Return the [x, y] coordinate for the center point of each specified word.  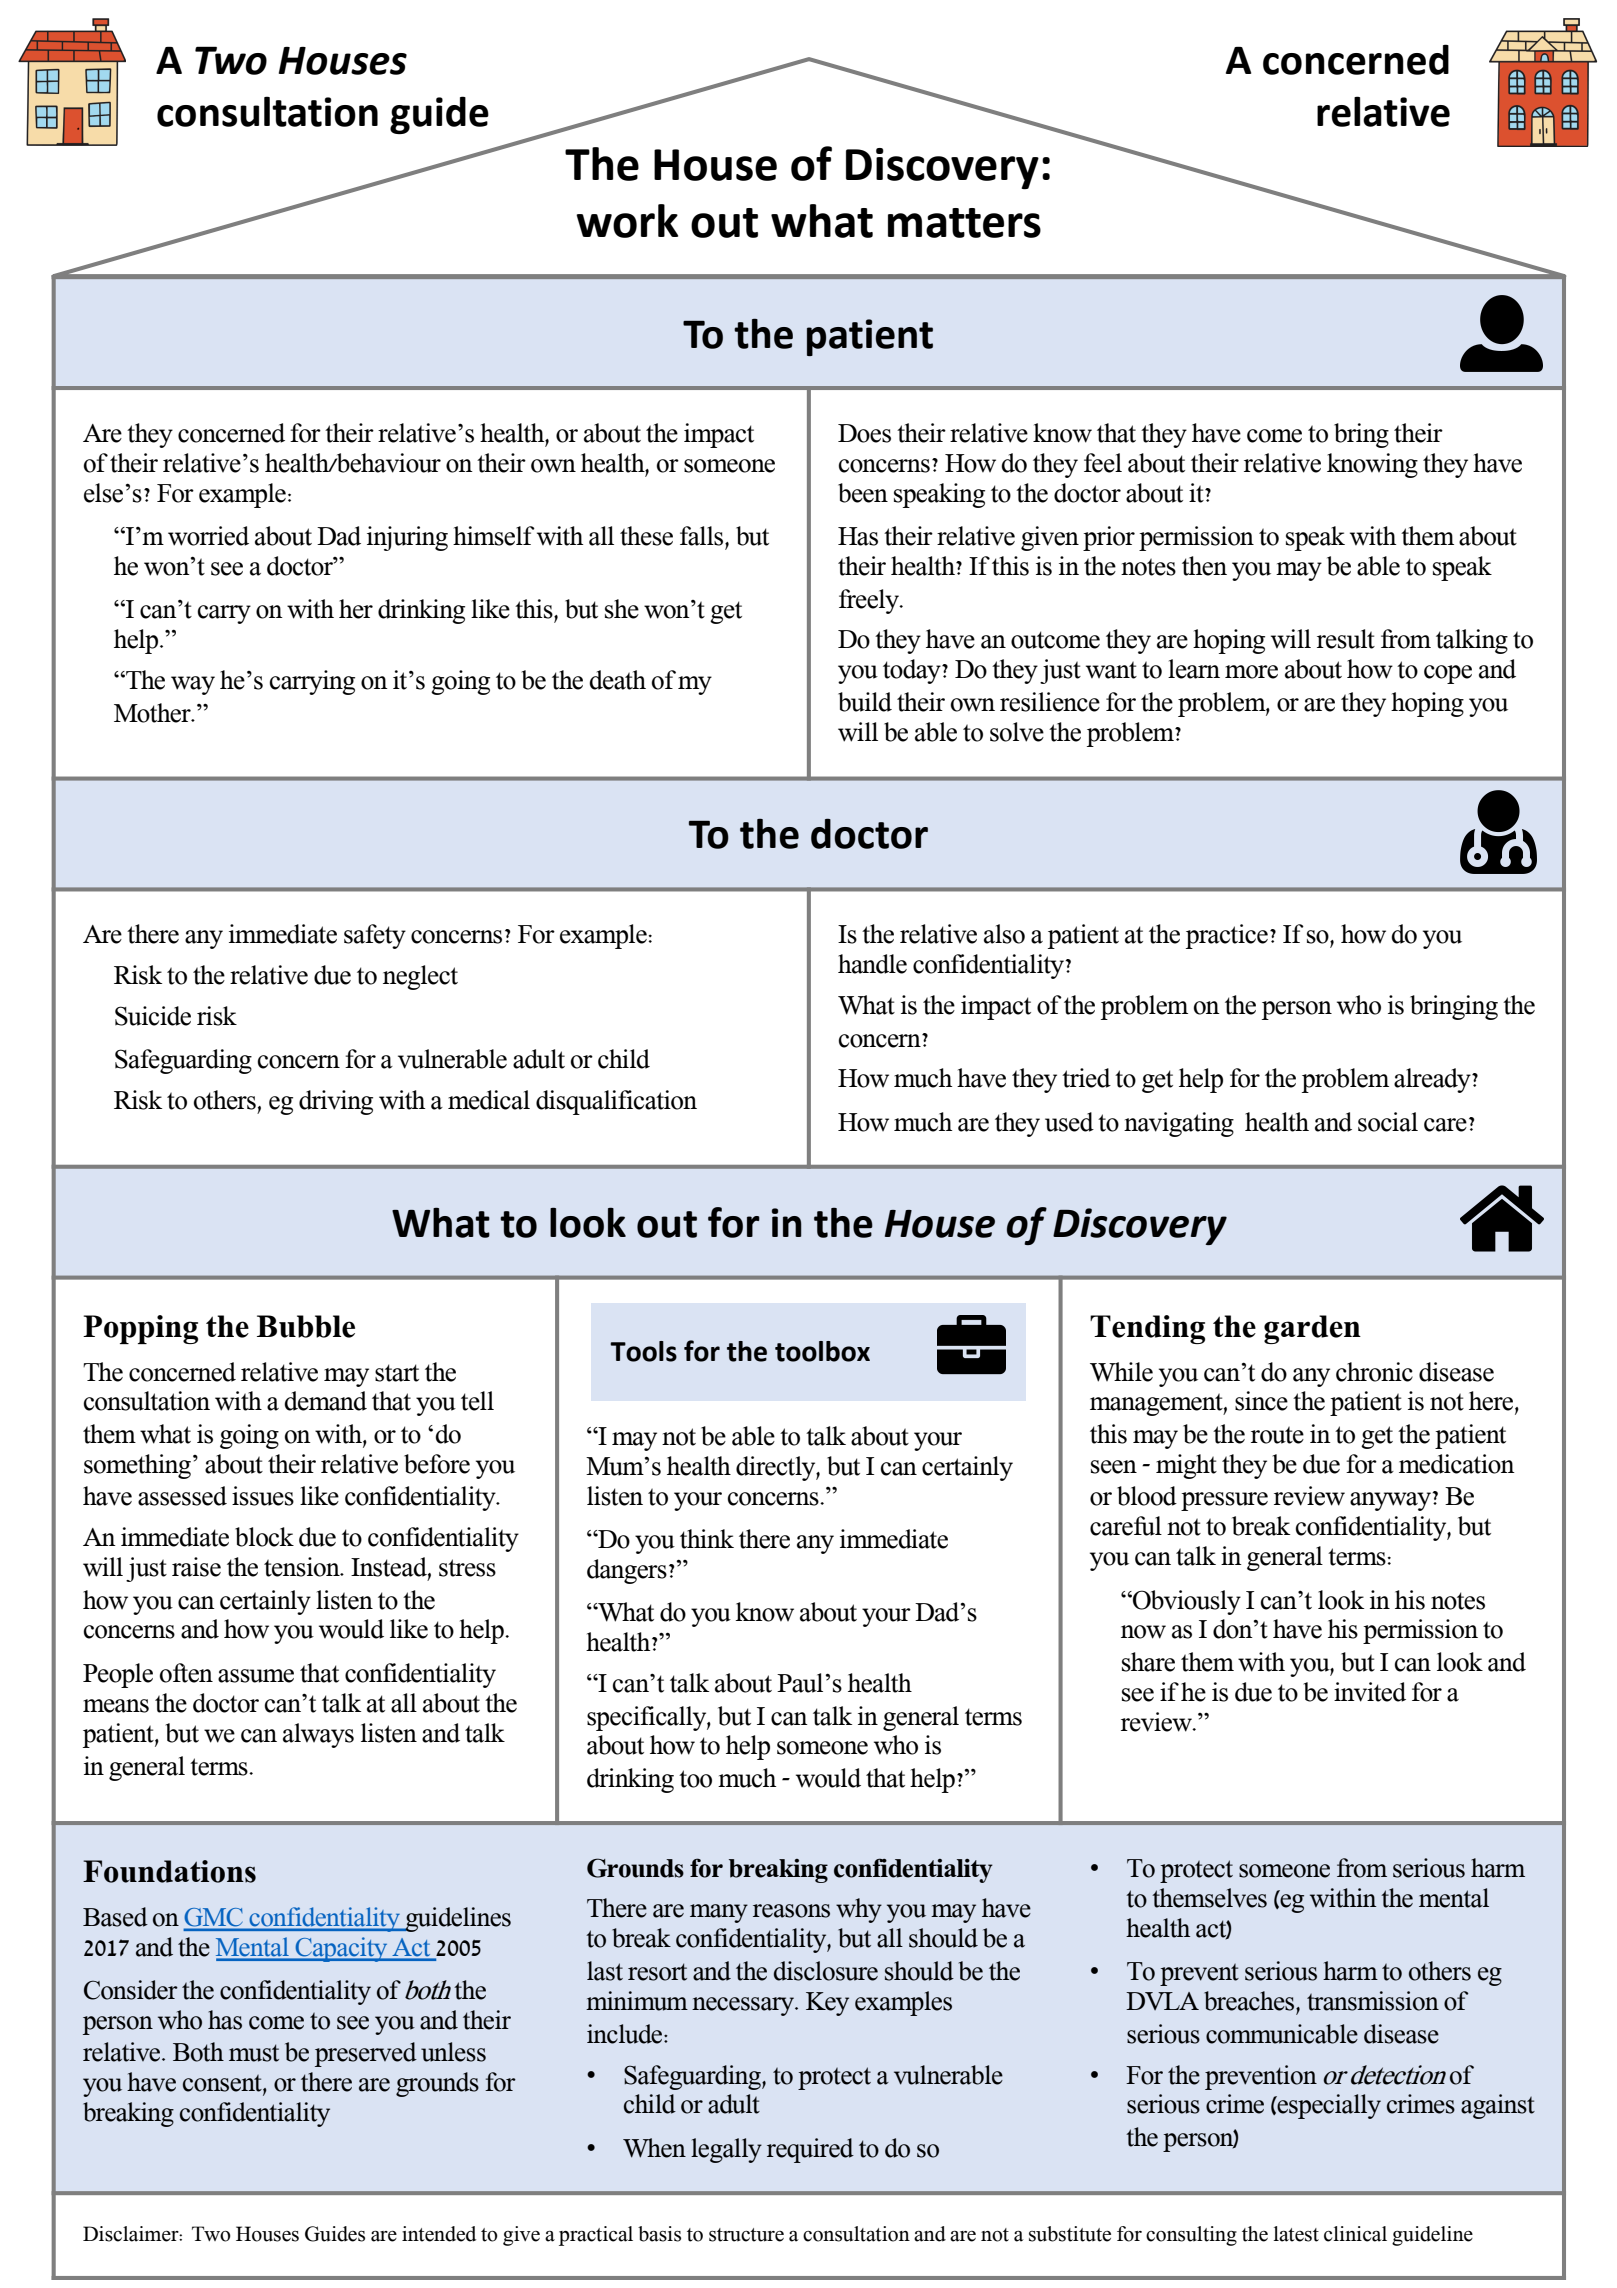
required [810, 2150]
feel [1103, 463]
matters [964, 223]
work [627, 221]
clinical [1355, 2234]
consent [223, 2084]
